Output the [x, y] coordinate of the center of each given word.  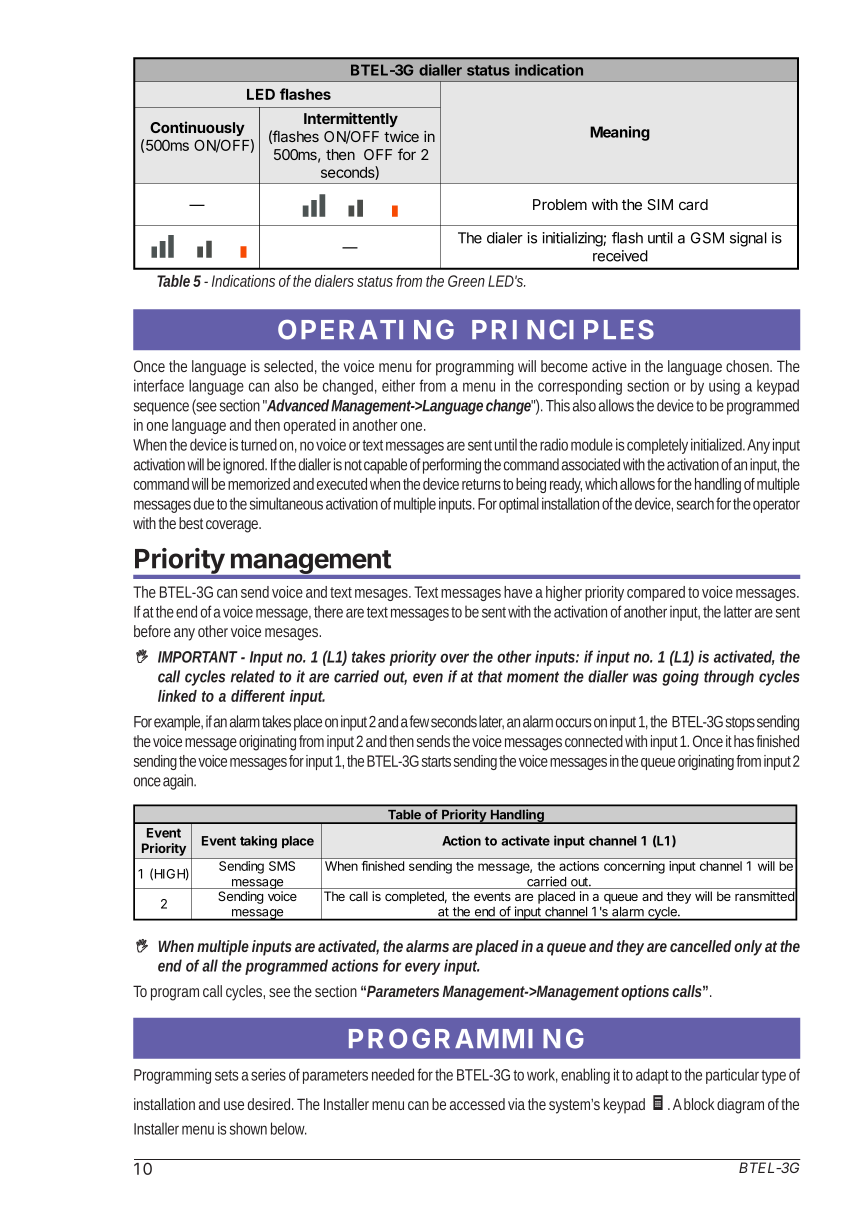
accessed [477, 1104]
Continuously [197, 128]
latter [738, 612]
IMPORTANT [198, 657]
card [693, 204]
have [518, 592]
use [234, 1105]
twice [401, 136]
